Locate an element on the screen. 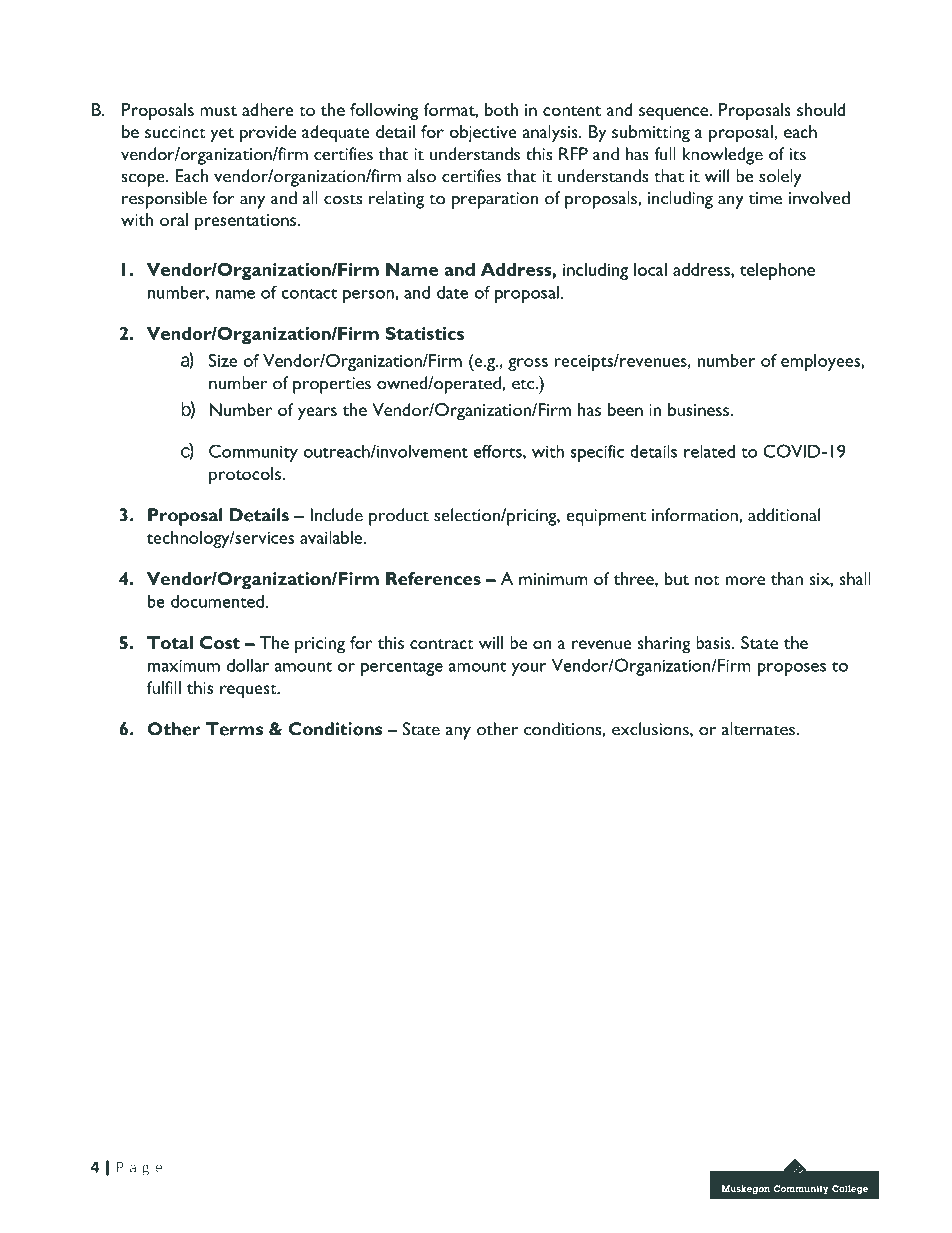 The width and height of the screenshot is (952, 1233). than is located at coordinates (787, 578).
